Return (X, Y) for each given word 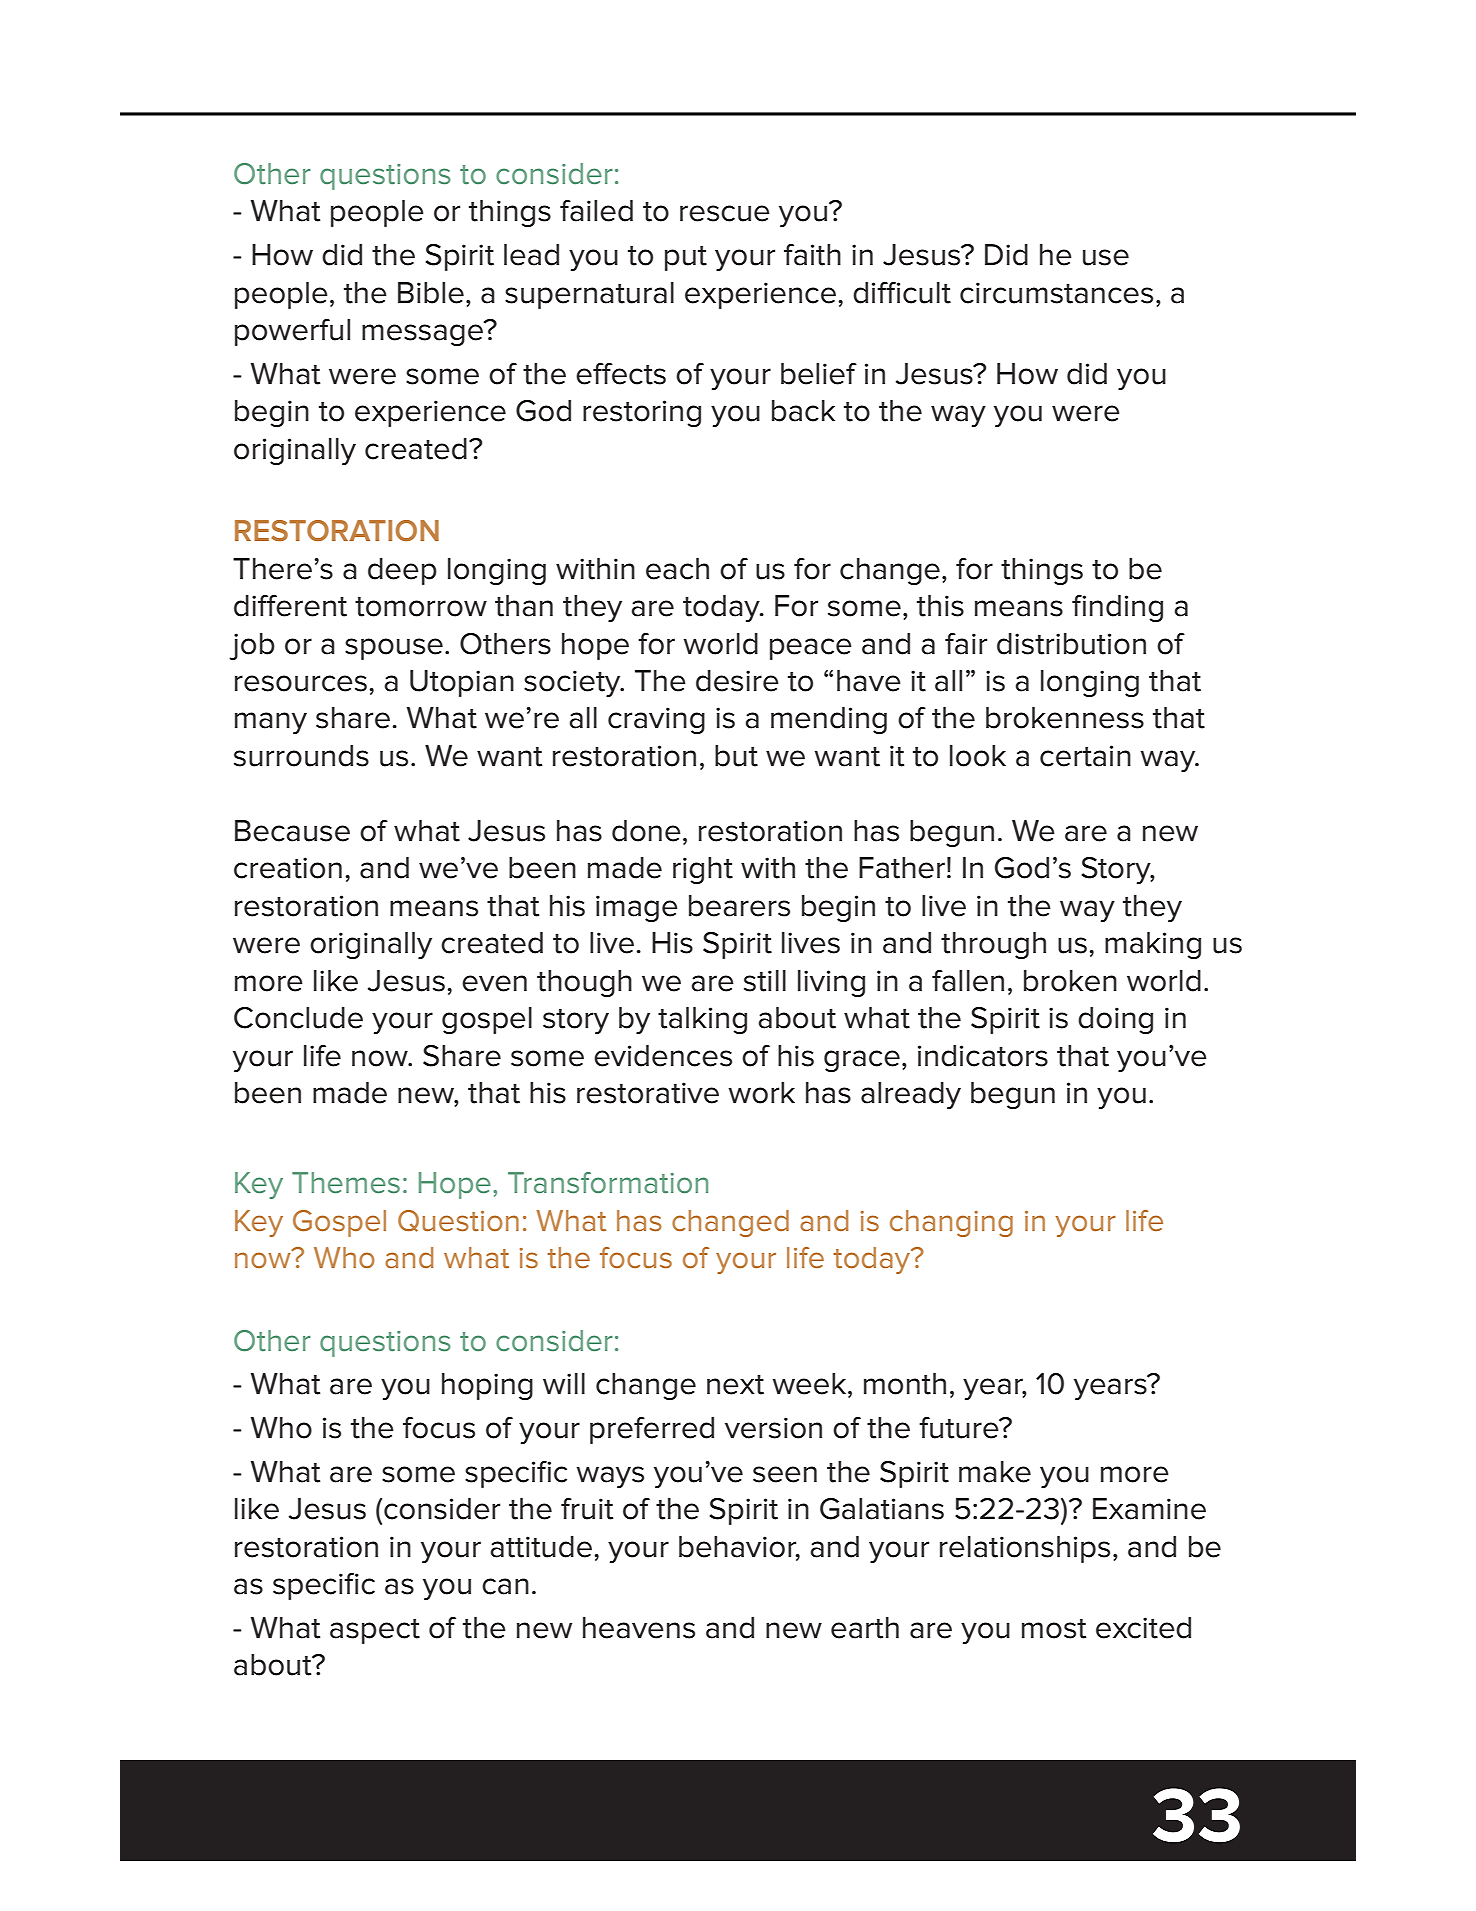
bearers (739, 906)
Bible (431, 293)
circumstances (1056, 293)
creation (288, 868)
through (993, 945)
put (686, 258)
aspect (375, 1631)
